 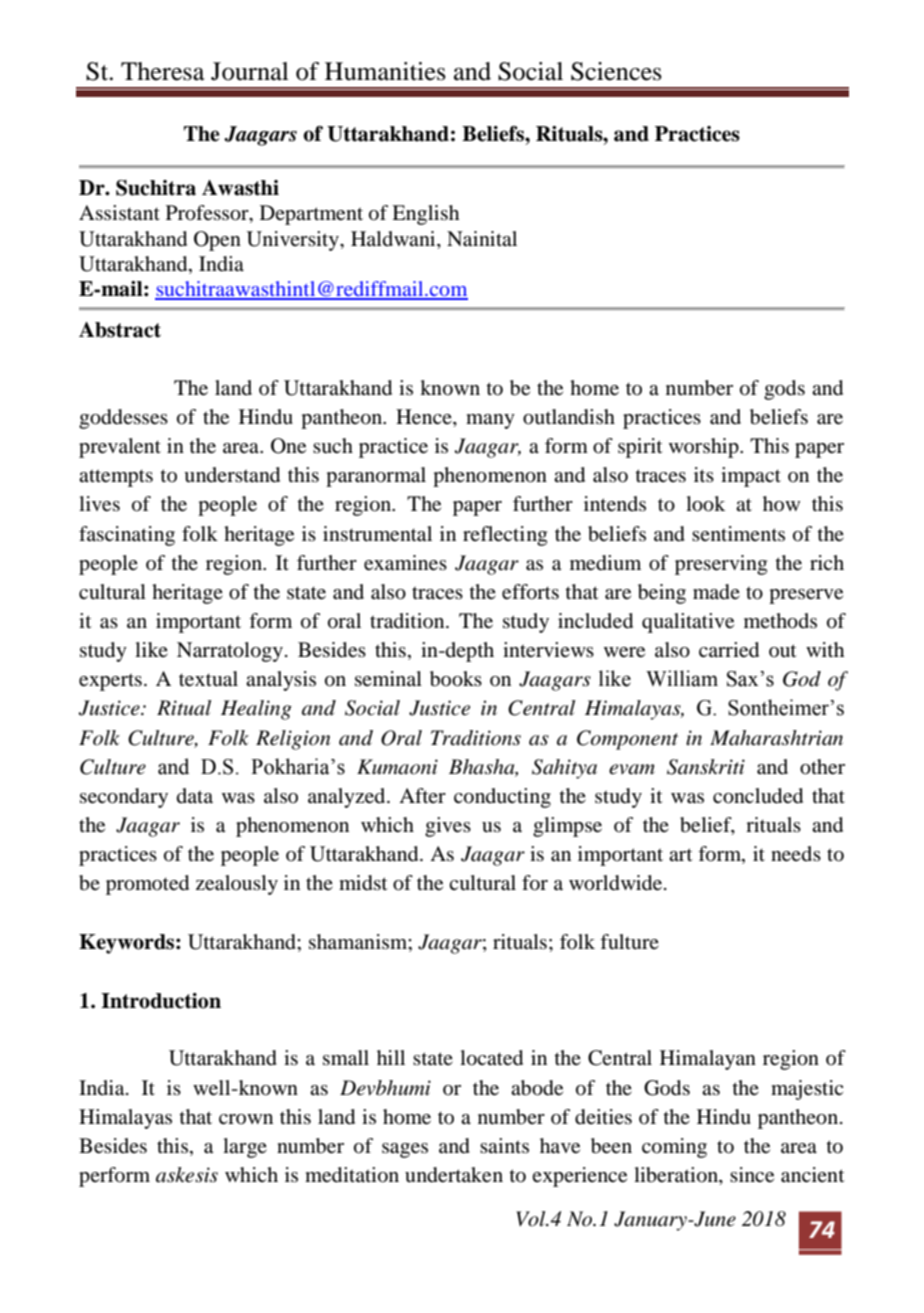 What do you see at coordinates (752, 1175) in the document?
I see `since` at bounding box center [752, 1175].
